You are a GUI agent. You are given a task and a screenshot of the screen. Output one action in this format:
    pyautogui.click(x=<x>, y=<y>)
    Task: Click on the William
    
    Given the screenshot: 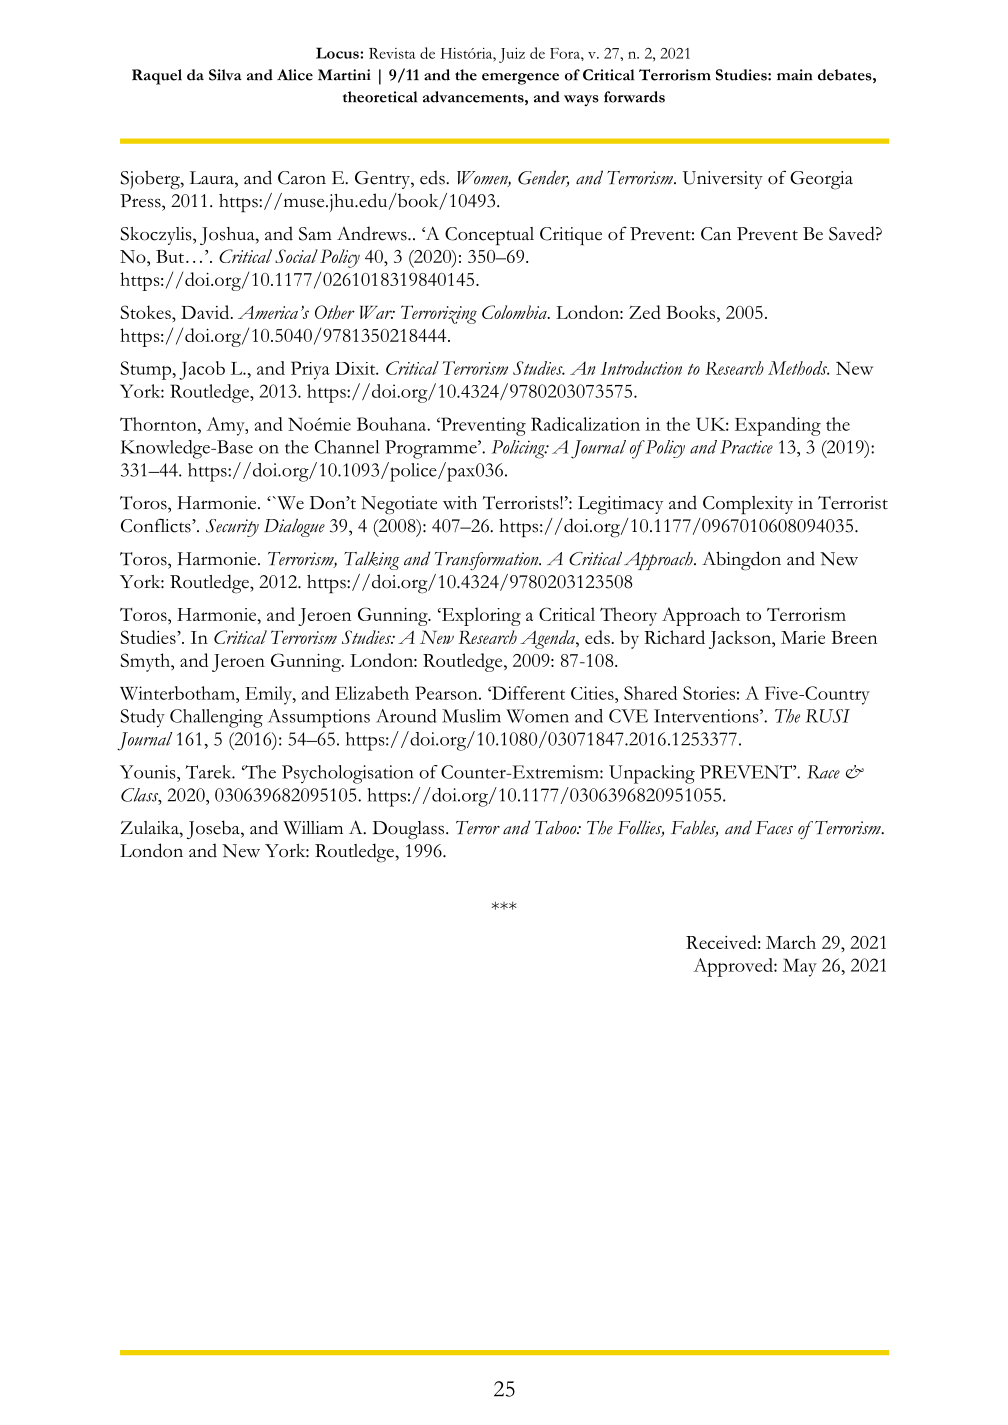 What is the action you would take?
    pyautogui.click(x=313, y=828)
